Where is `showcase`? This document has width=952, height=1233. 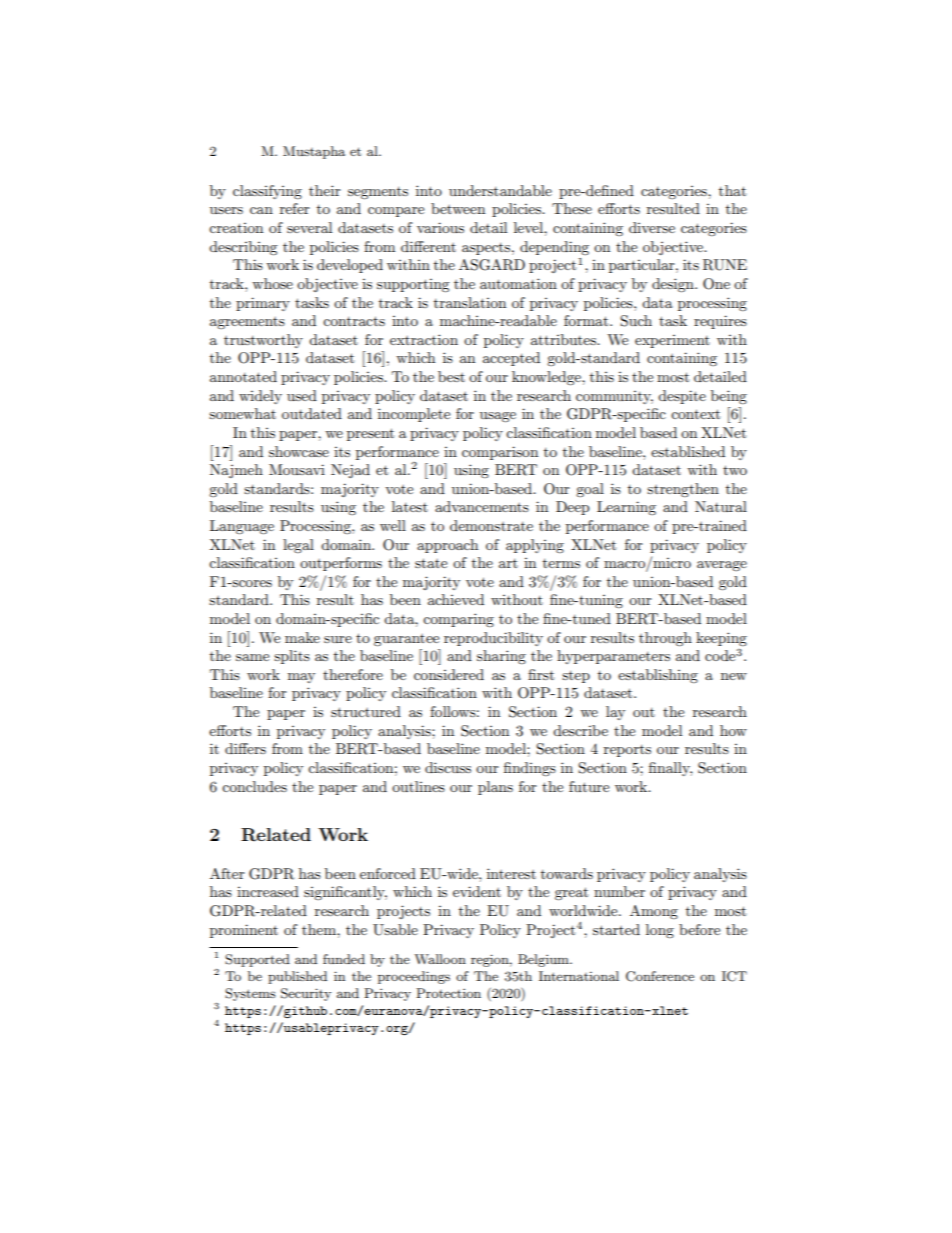 showcase is located at coordinates (299, 451).
